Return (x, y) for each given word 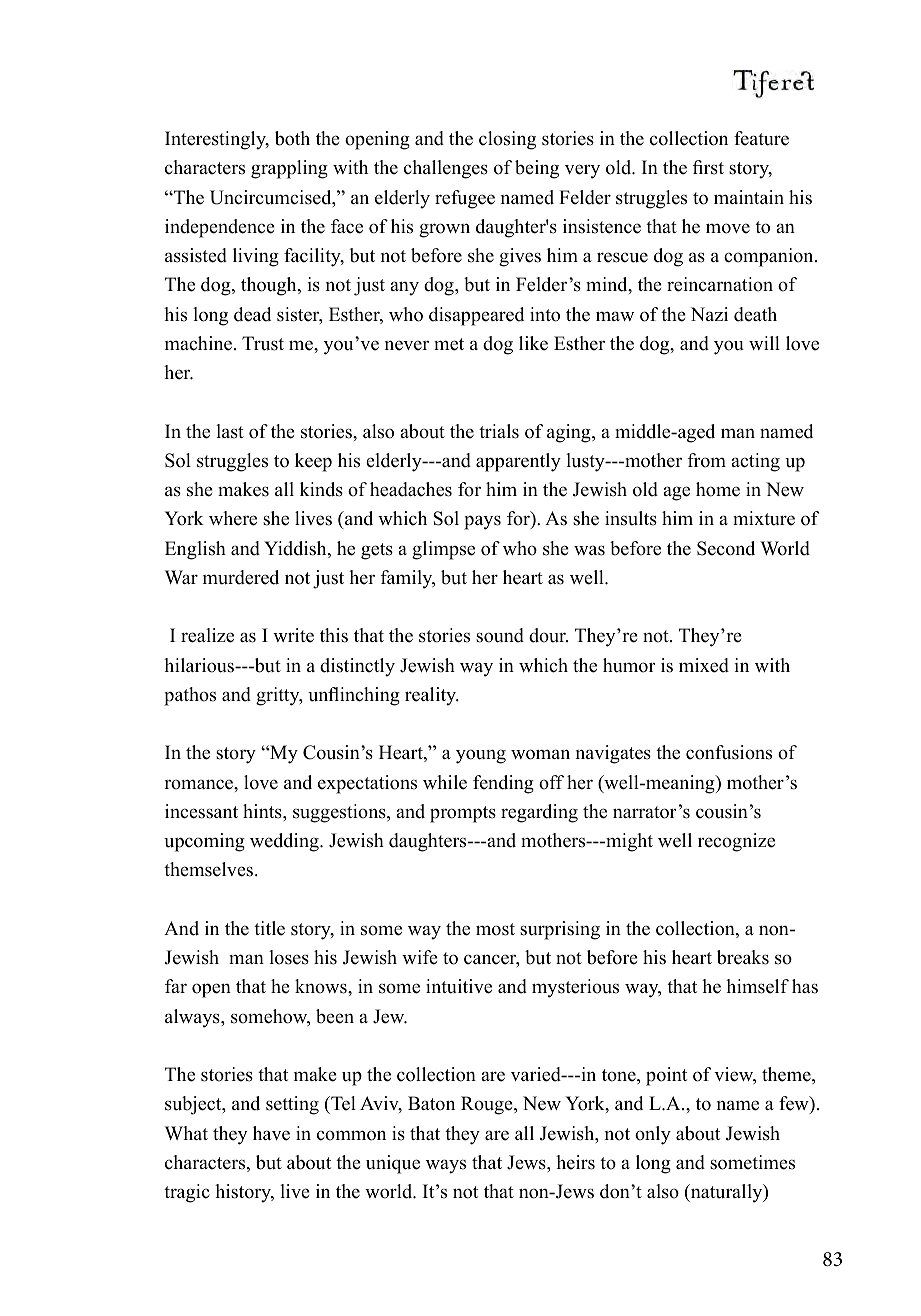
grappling (289, 169)
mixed (704, 665)
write (293, 635)
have (271, 1133)
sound (500, 635)
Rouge (488, 1105)
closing (507, 140)
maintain (749, 197)
